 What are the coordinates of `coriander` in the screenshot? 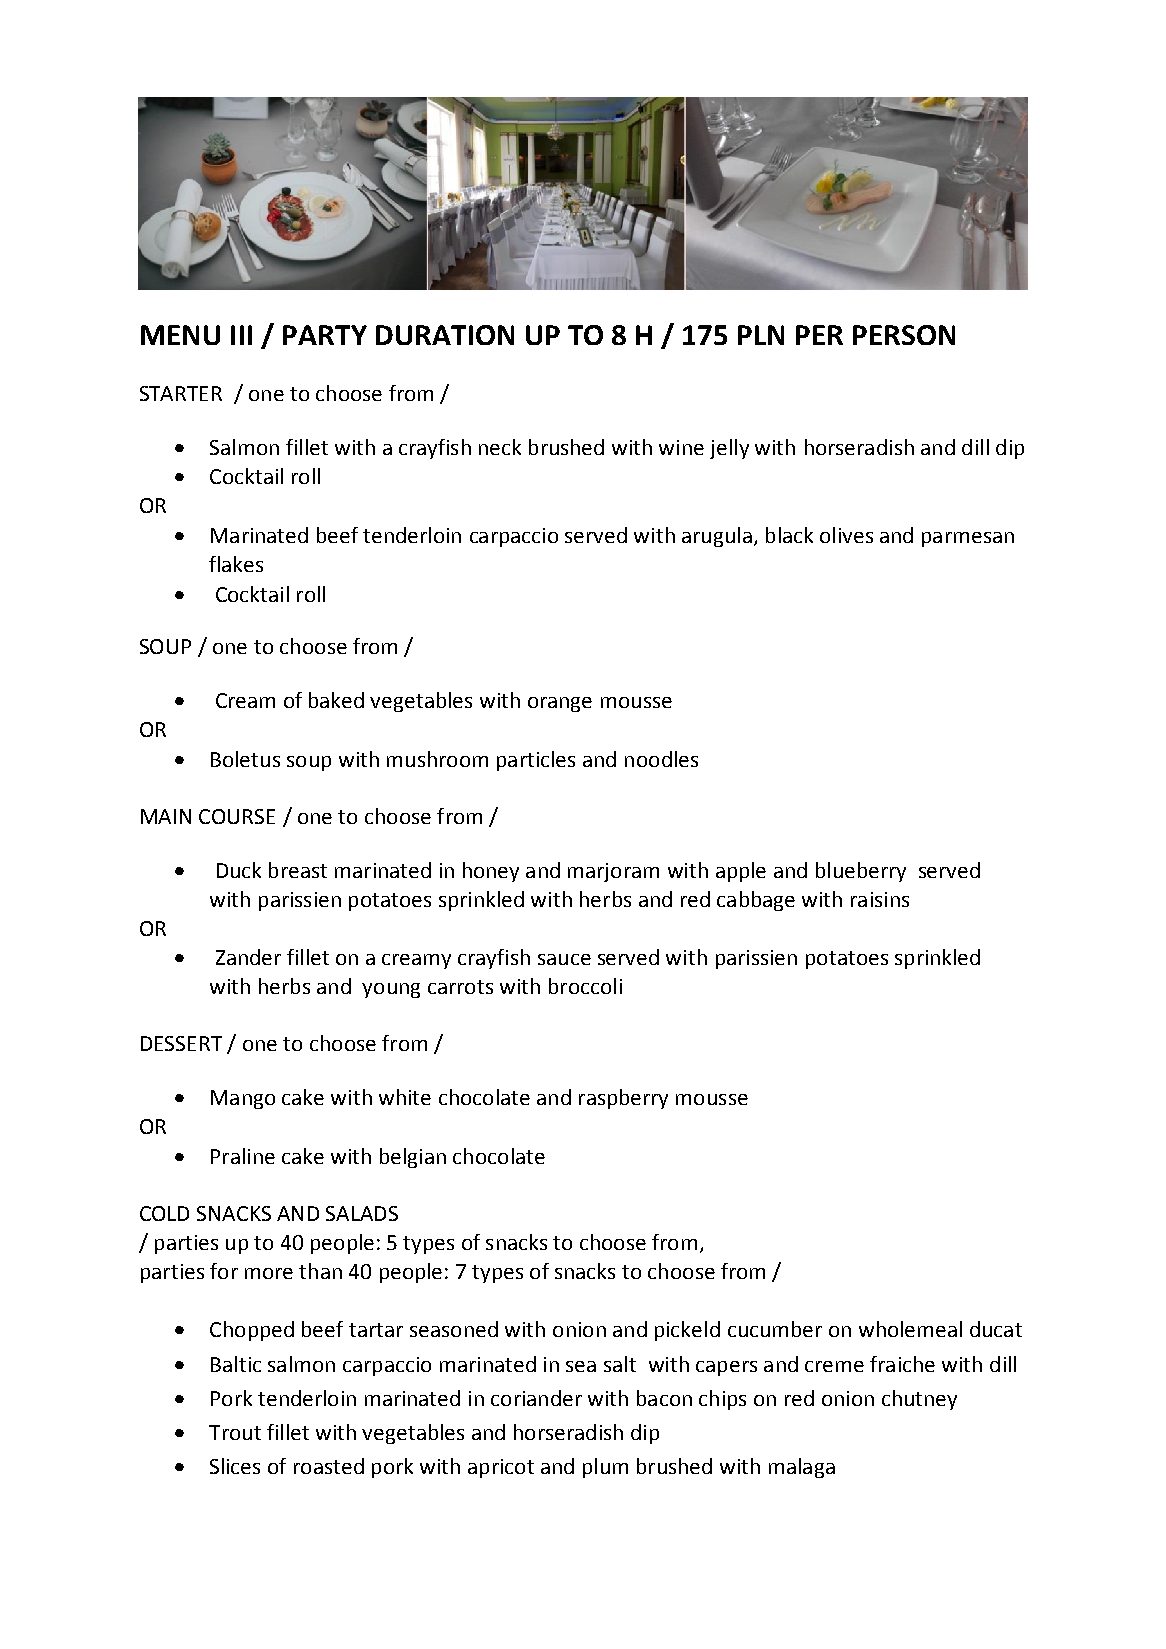 It's located at (536, 1398).
